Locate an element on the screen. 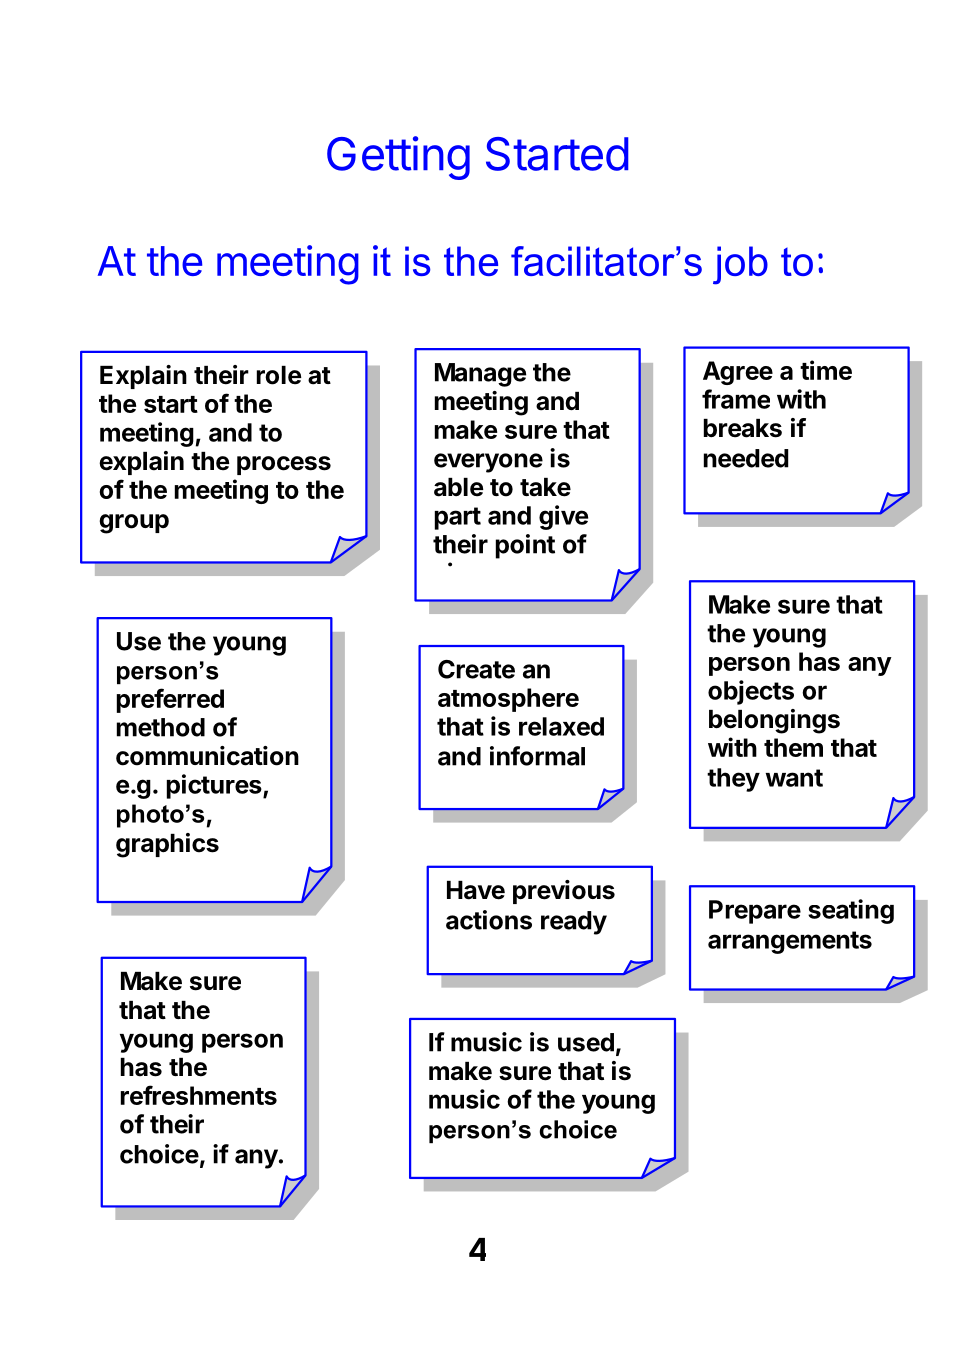  Have is located at coordinates (476, 890).
